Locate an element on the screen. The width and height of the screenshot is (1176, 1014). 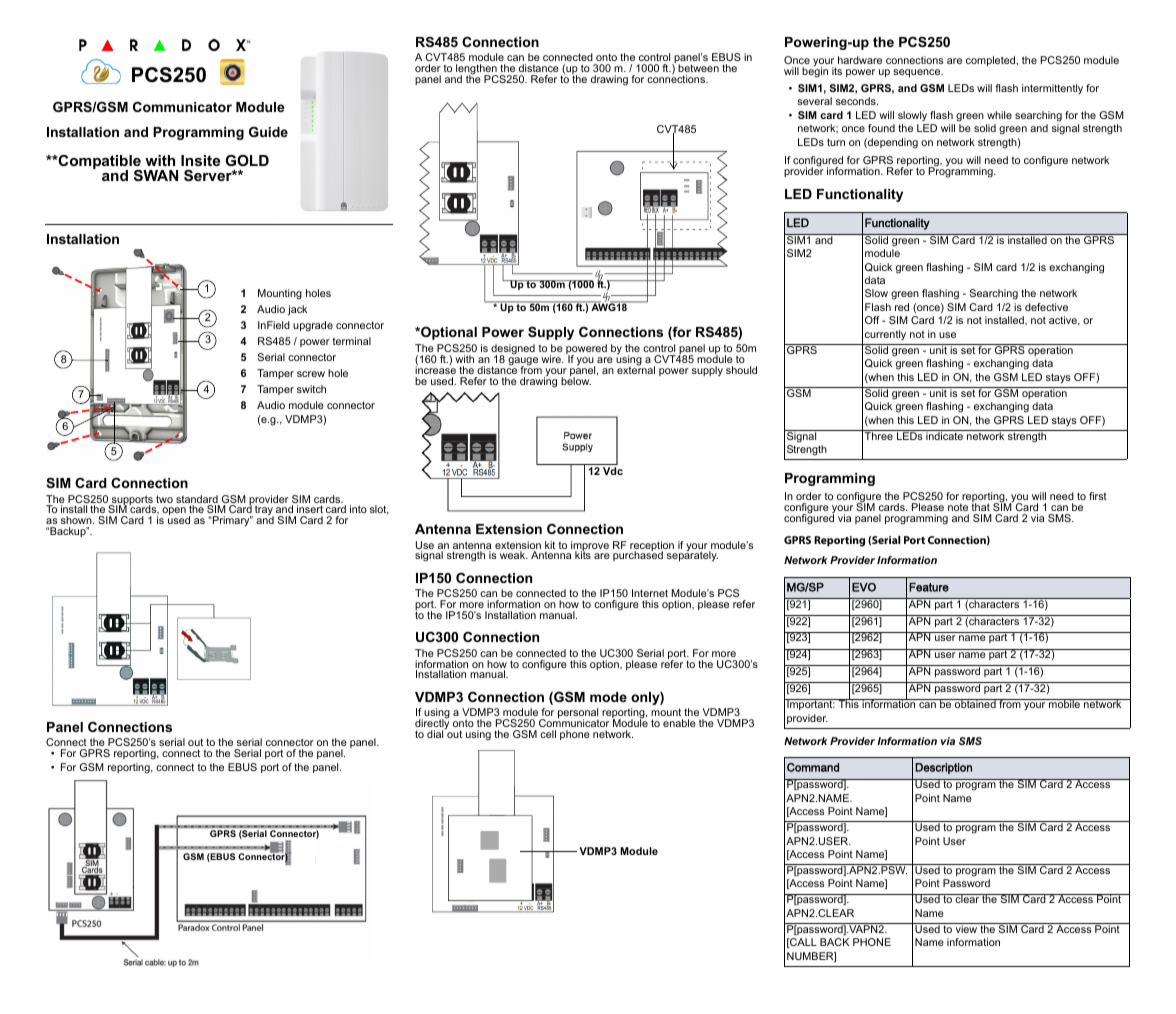
cell is located at coordinates (548, 734).
